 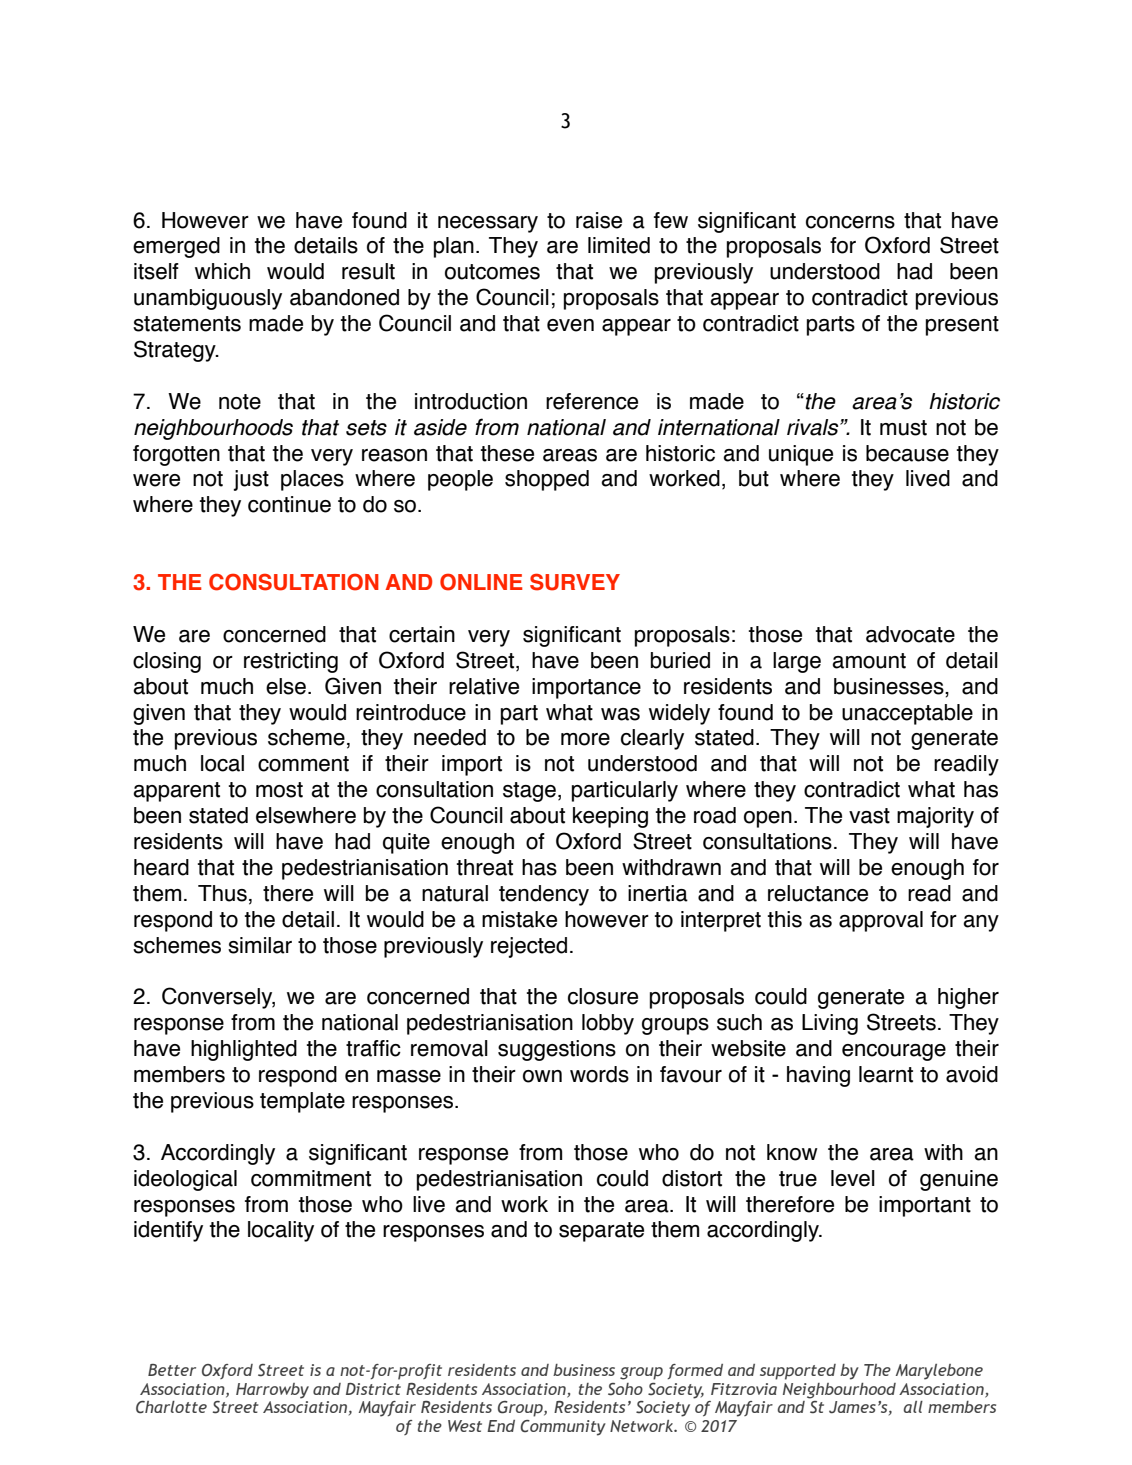 I want to click on Charlotte, so click(x=171, y=1407).
